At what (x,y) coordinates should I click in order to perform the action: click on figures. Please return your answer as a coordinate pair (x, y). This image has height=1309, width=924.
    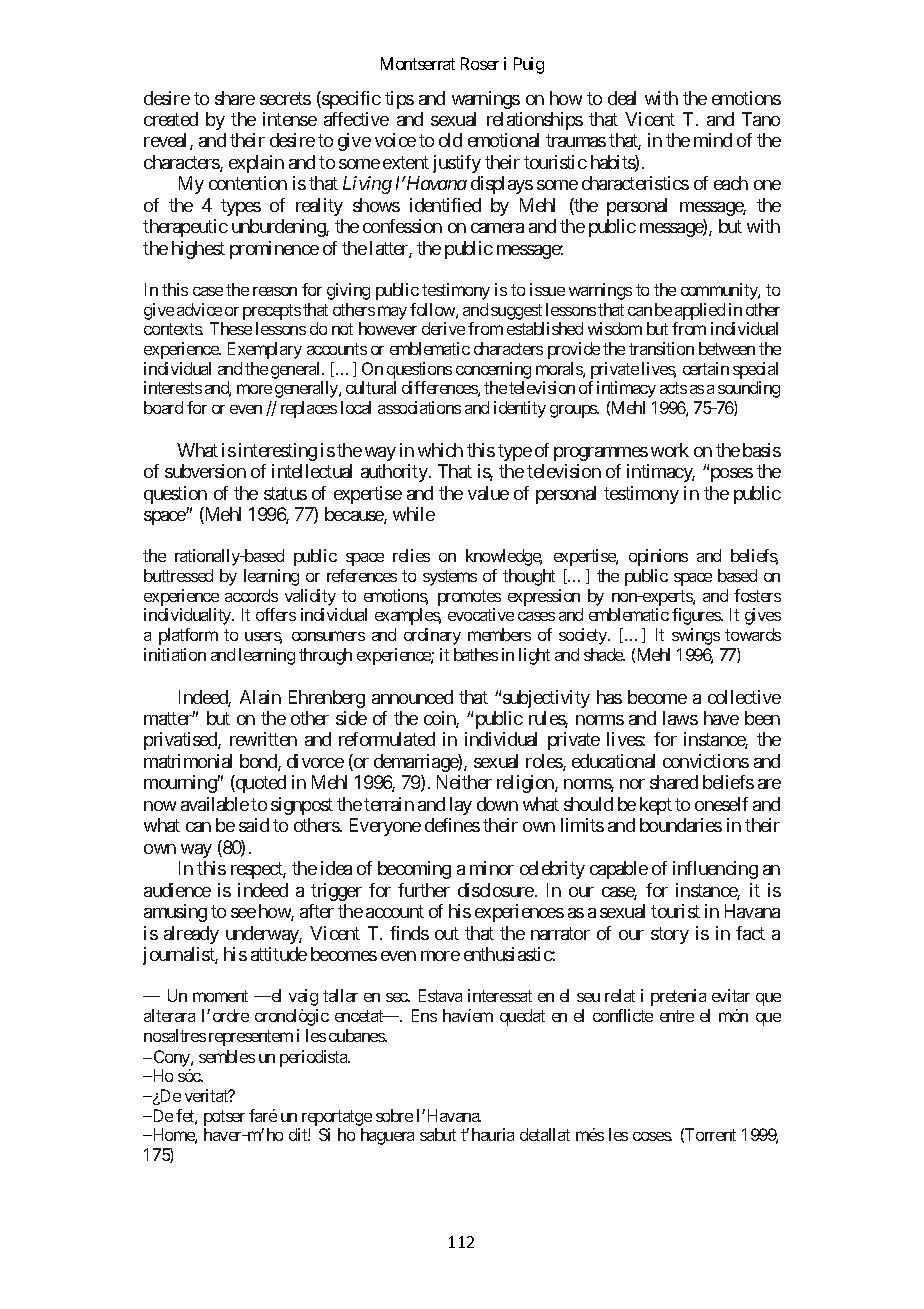
    Looking at the image, I should click on (697, 616).
